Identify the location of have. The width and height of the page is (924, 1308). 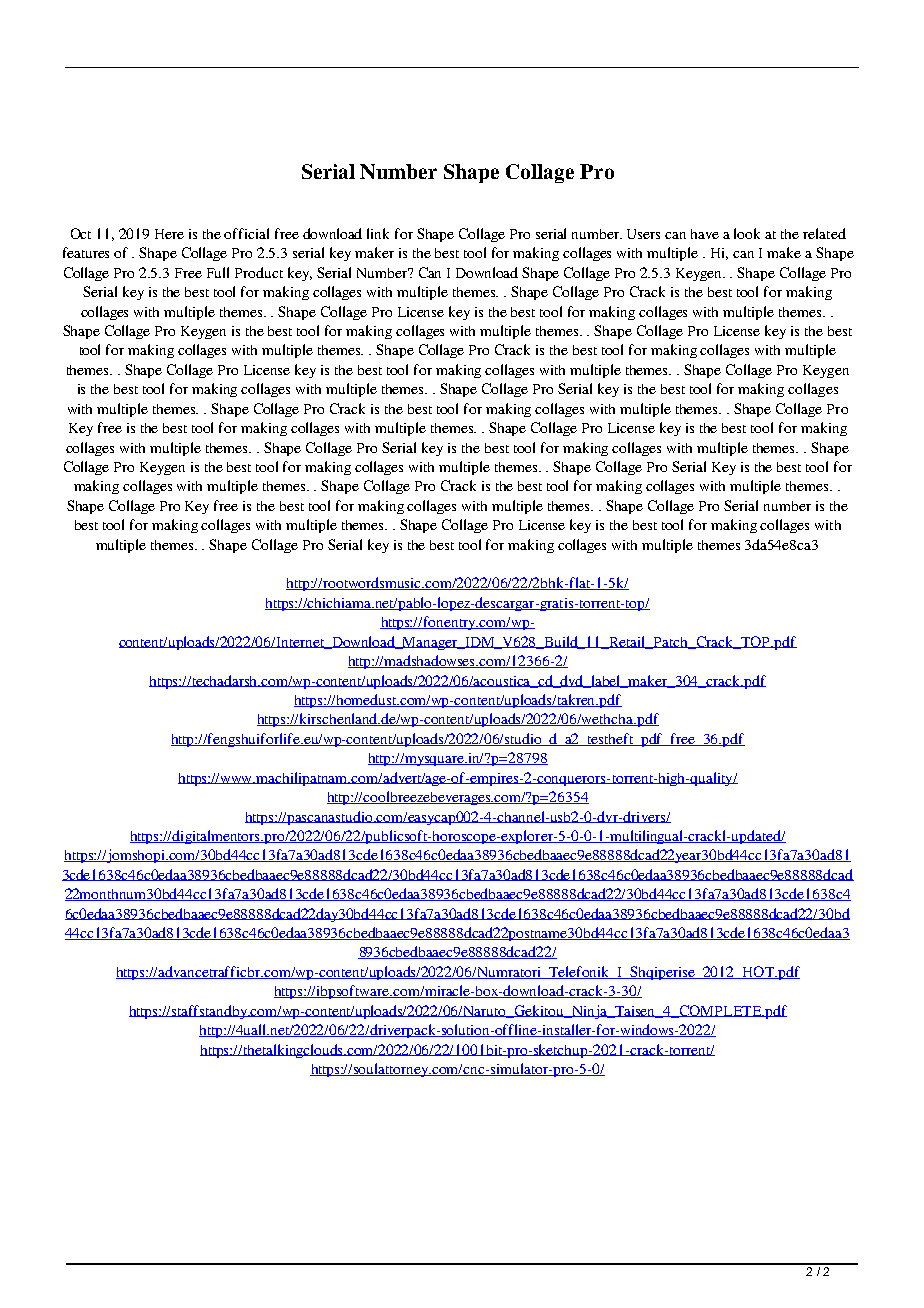
(705, 234).
